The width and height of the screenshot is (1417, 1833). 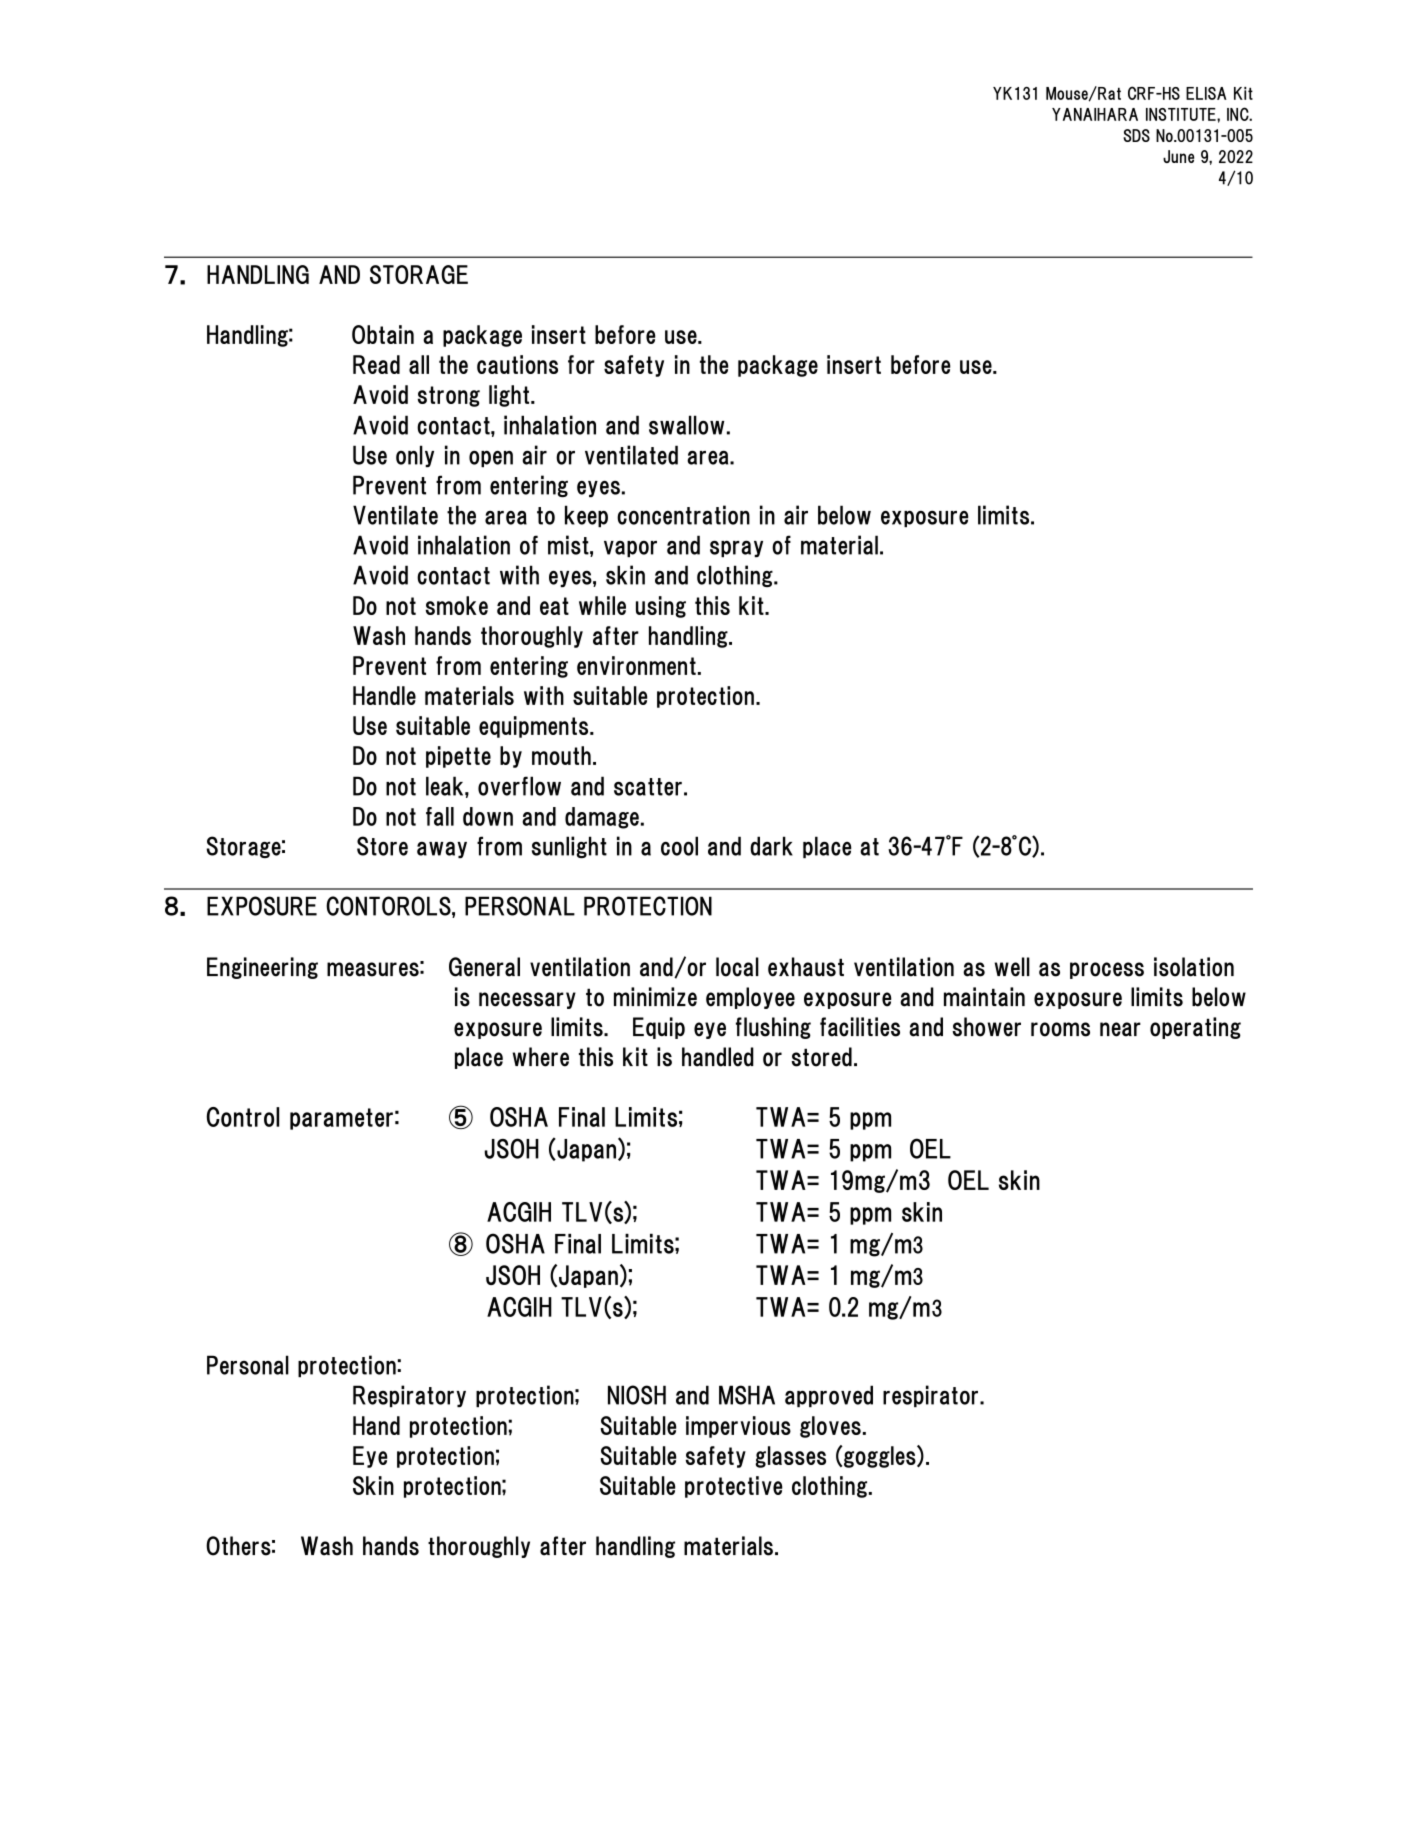 I want to click on near, so click(x=1120, y=1029).
